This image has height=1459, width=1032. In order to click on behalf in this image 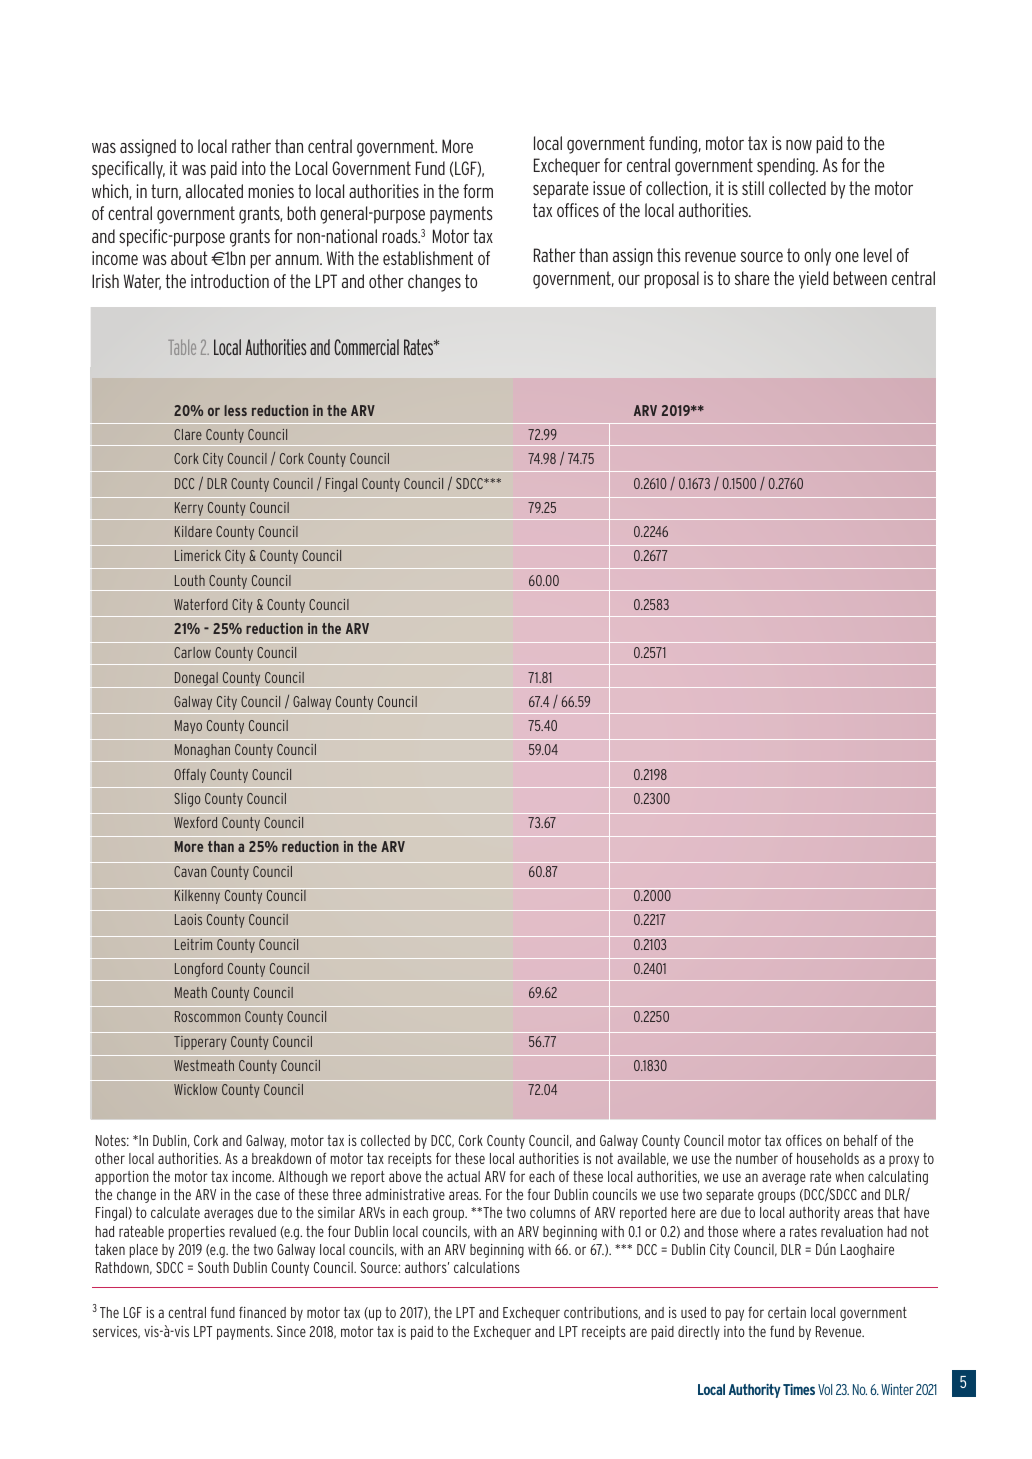, I will do `click(861, 1140)`.
